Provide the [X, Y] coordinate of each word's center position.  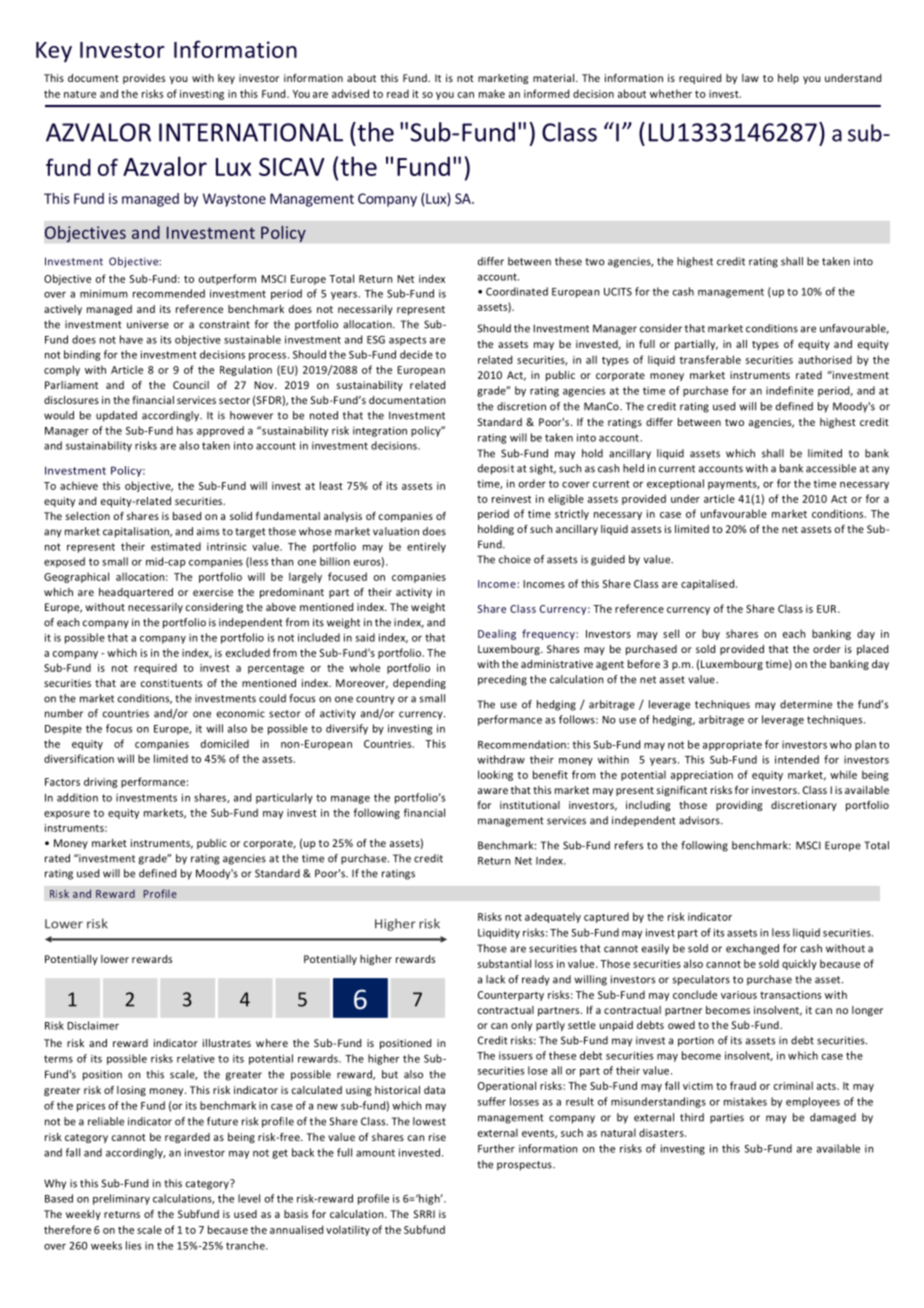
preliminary [121, 1199]
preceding [502, 680]
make [492, 93]
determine [806, 704]
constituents [171, 683]
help [788, 79]
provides [144, 79]
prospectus [525, 1166]
